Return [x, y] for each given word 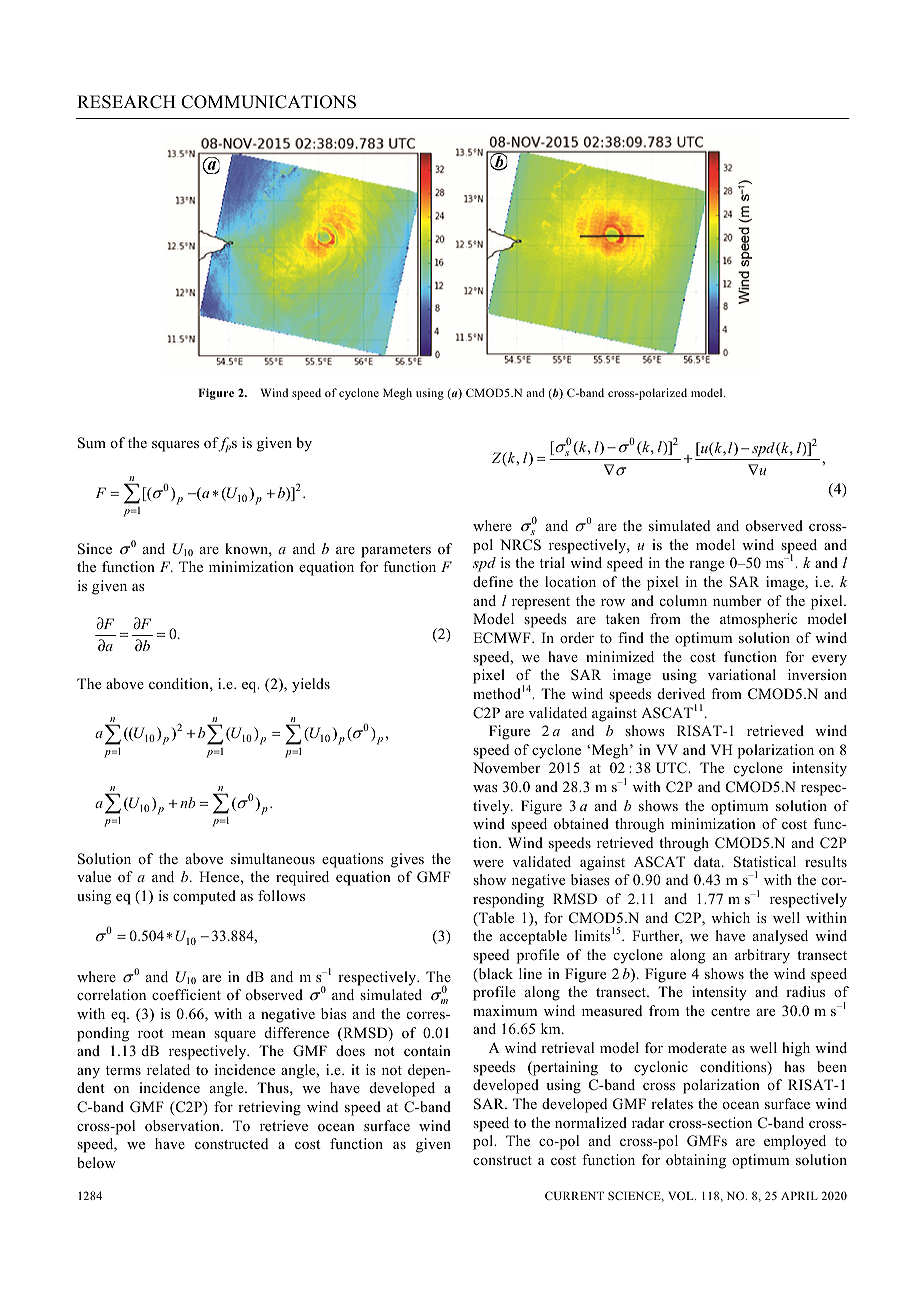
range [706, 566]
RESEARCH [126, 102]
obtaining [696, 1161]
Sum [92, 443]
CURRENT [574, 1195]
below [96, 1162]
